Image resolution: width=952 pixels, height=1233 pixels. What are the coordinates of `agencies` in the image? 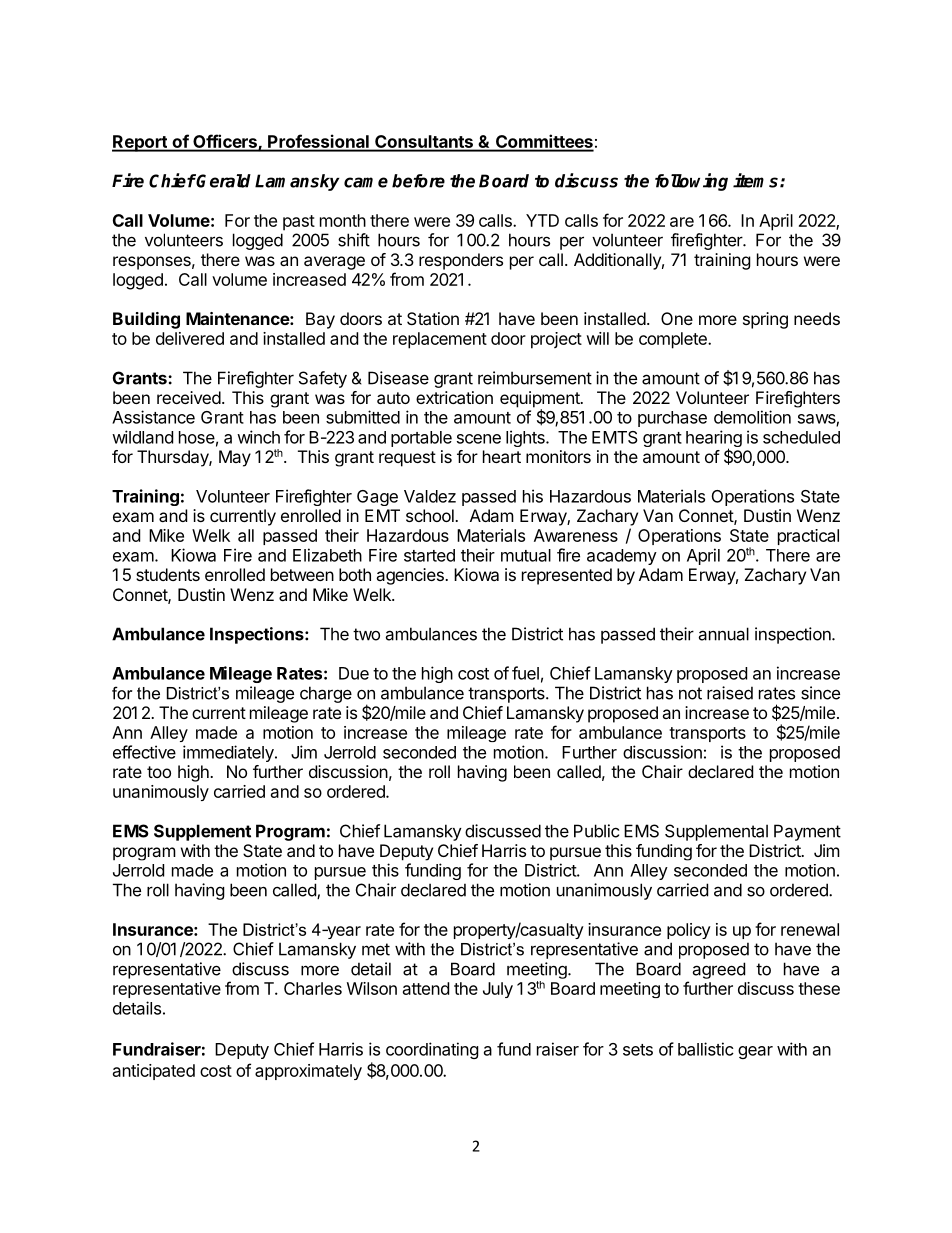 It's located at (411, 576).
